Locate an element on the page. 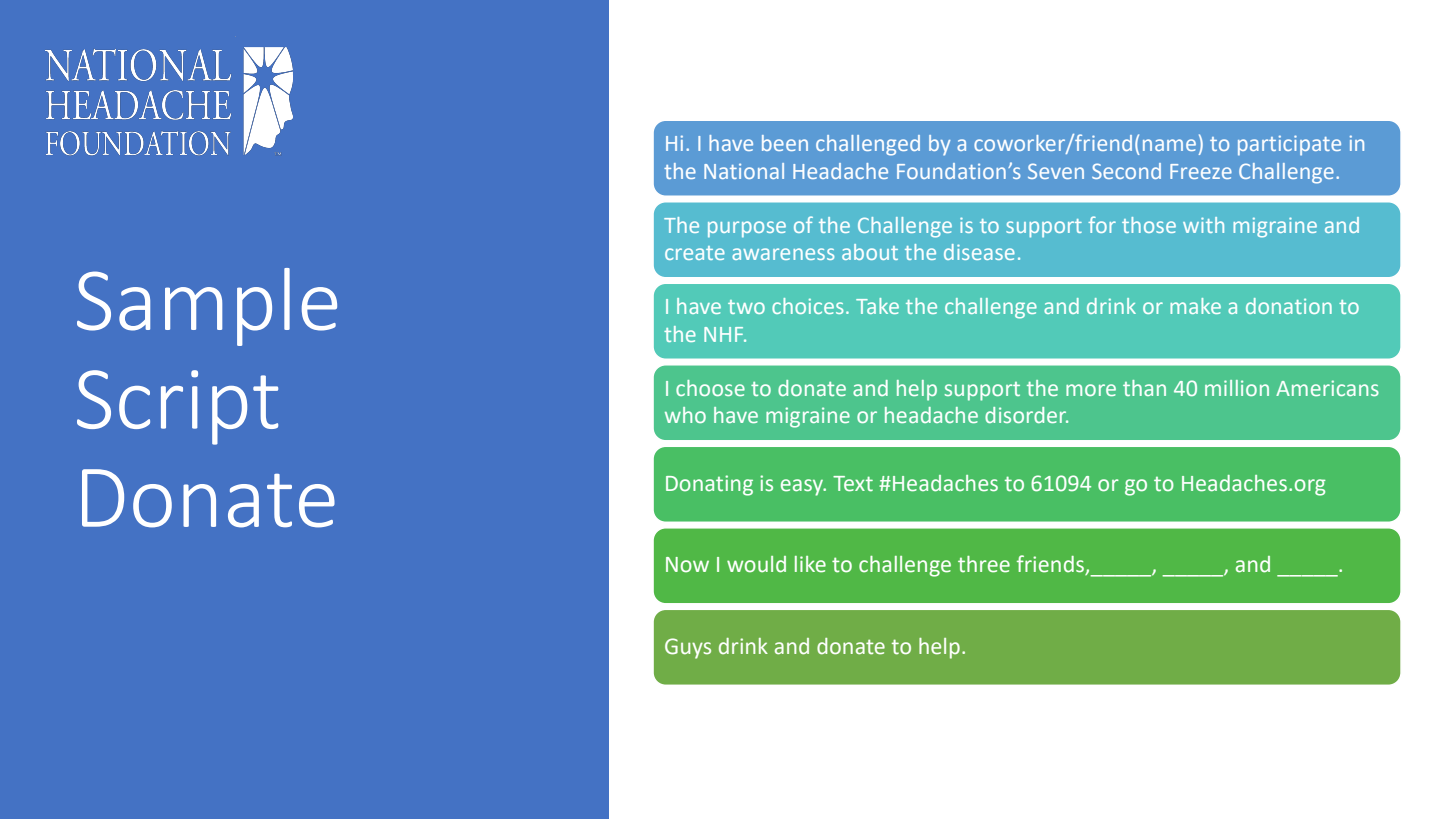 The width and height of the page is (1456, 819). would is located at coordinates (756, 564).
